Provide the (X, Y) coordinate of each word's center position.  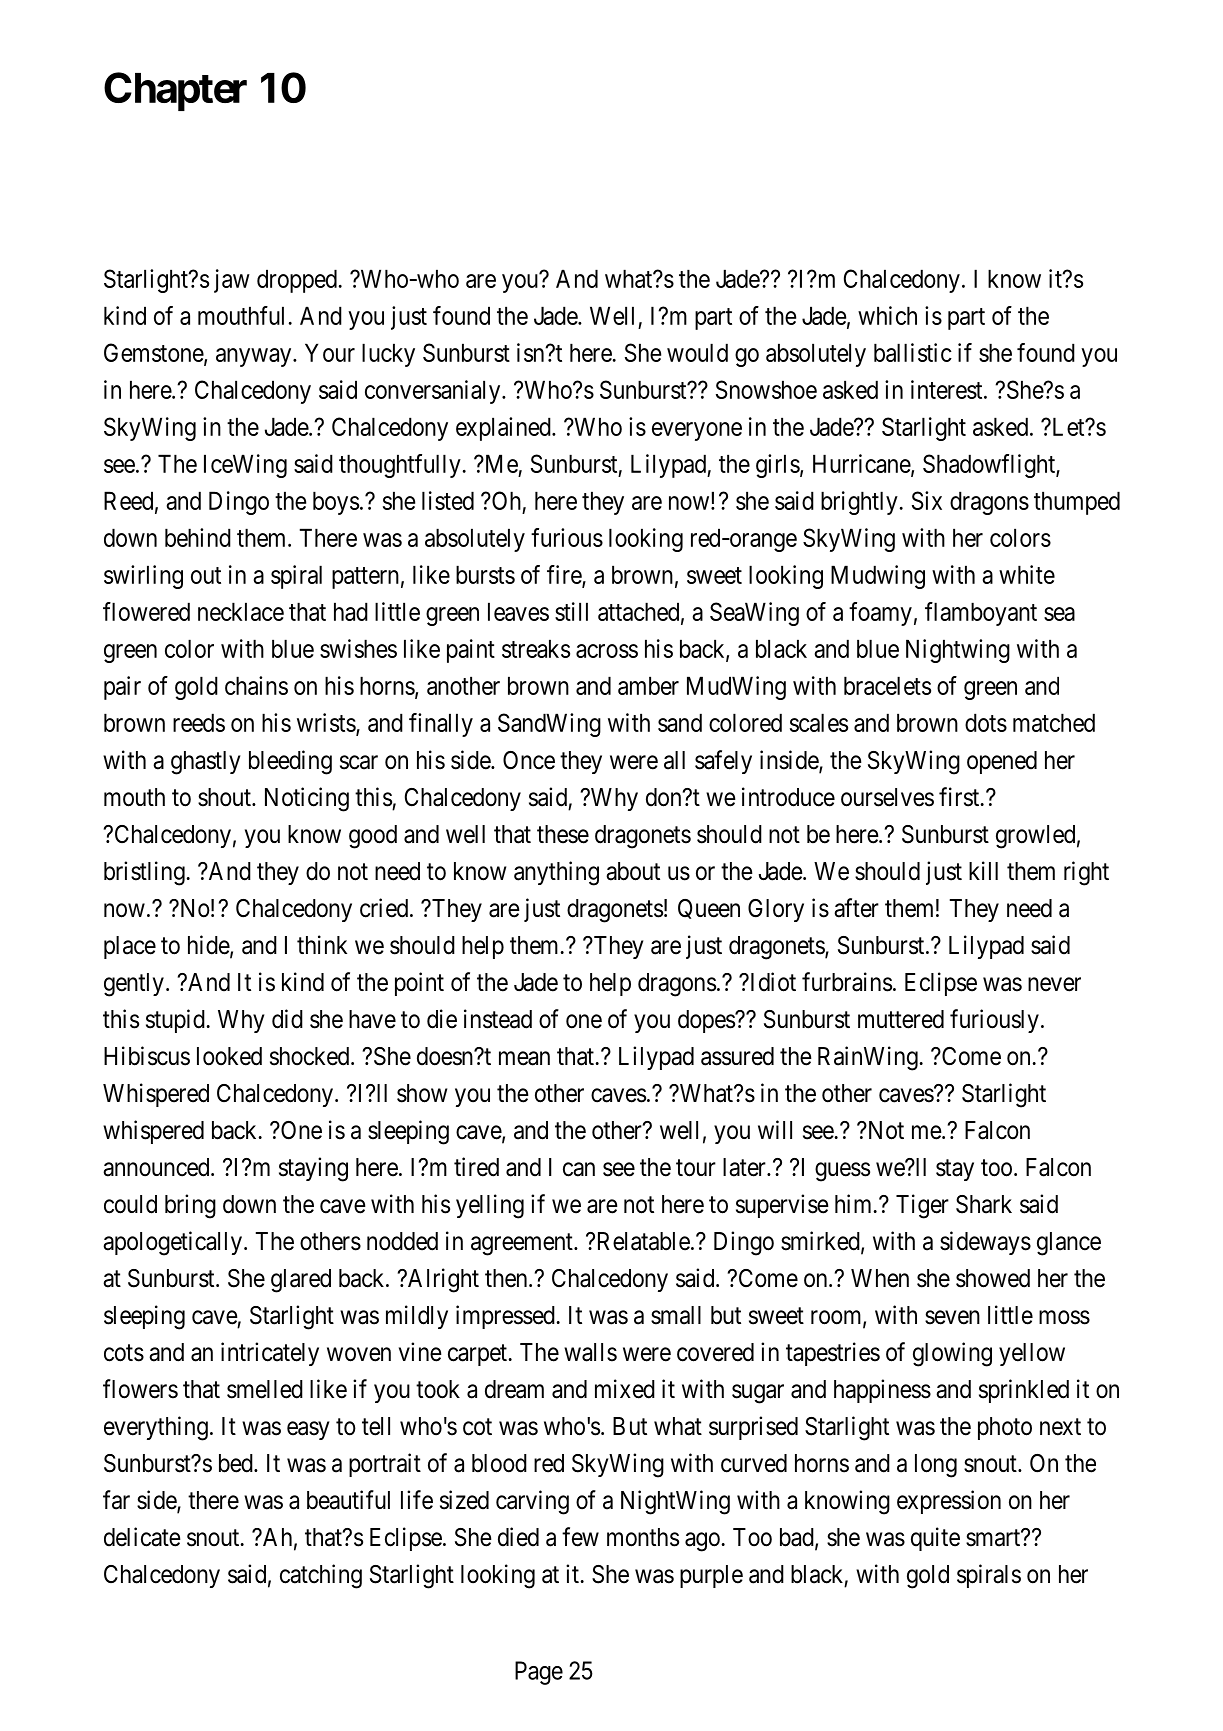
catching (321, 1576)
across (607, 651)
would (697, 352)
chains (256, 685)
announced (157, 1167)
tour (696, 1168)
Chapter (175, 91)
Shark (984, 1204)
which (887, 315)
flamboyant (981, 614)
